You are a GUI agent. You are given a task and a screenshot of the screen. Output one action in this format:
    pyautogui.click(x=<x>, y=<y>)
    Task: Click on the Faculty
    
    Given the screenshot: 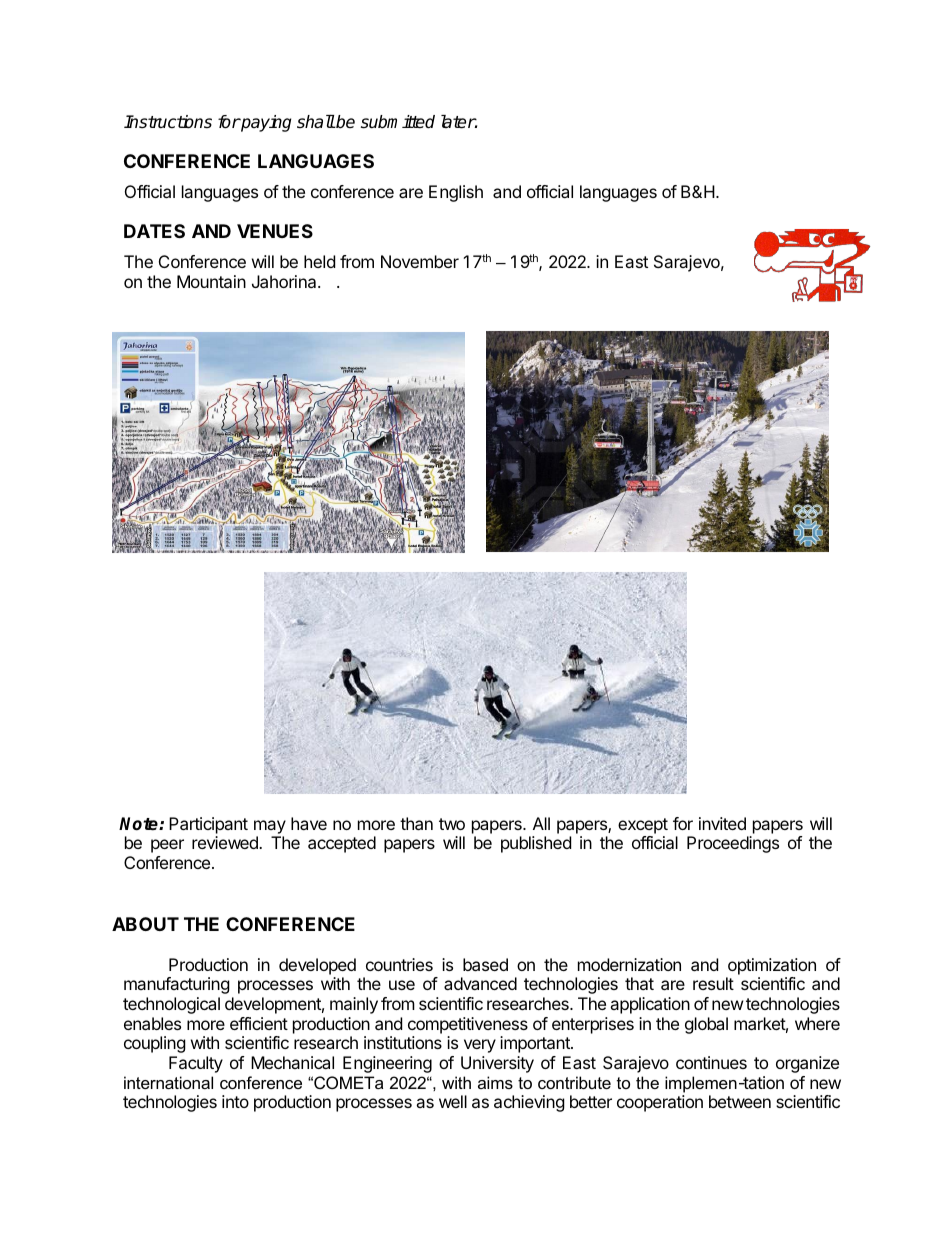 What is the action you would take?
    pyautogui.click(x=196, y=1064)
